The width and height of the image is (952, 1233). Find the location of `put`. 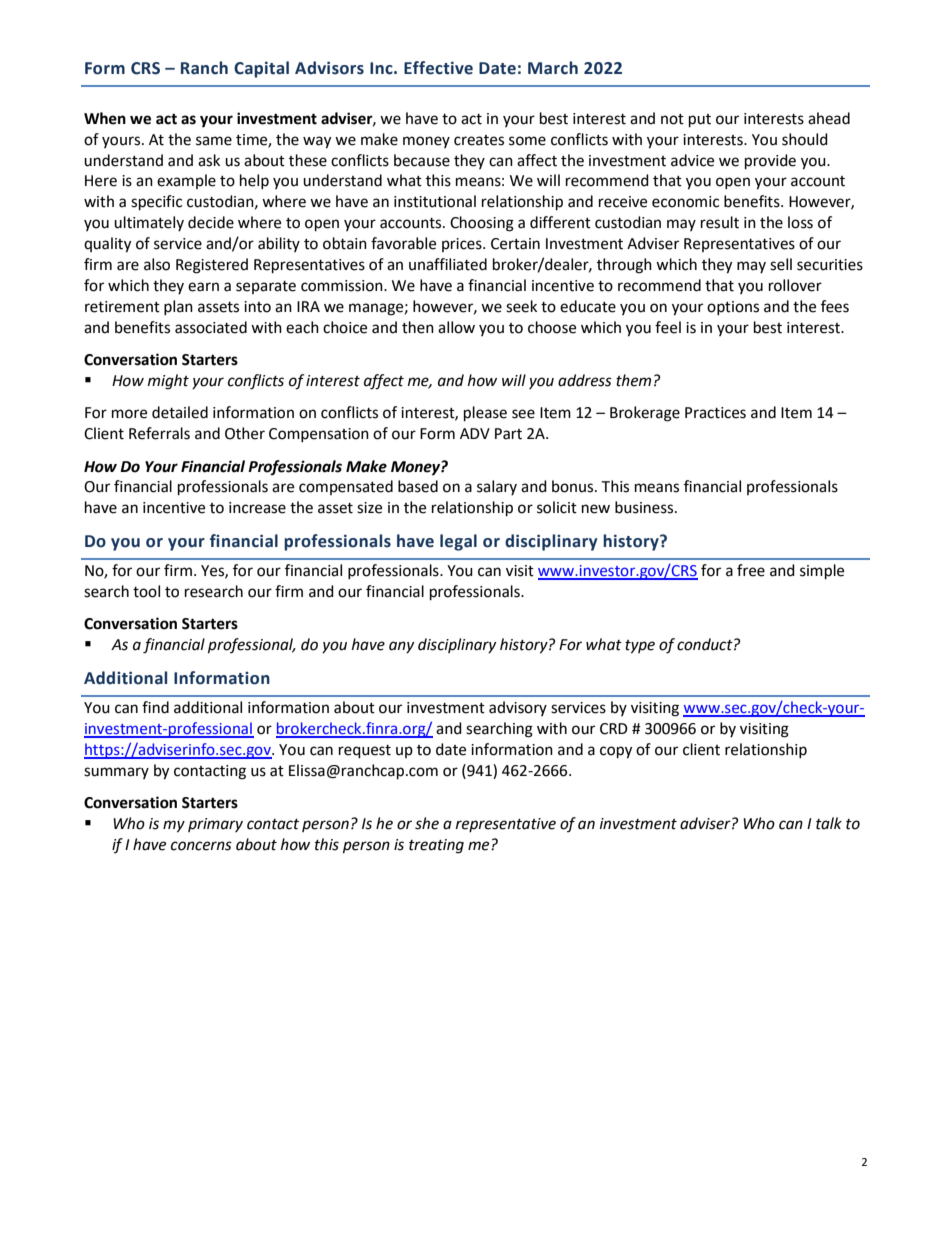

put is located at coordinates (700, 121).
